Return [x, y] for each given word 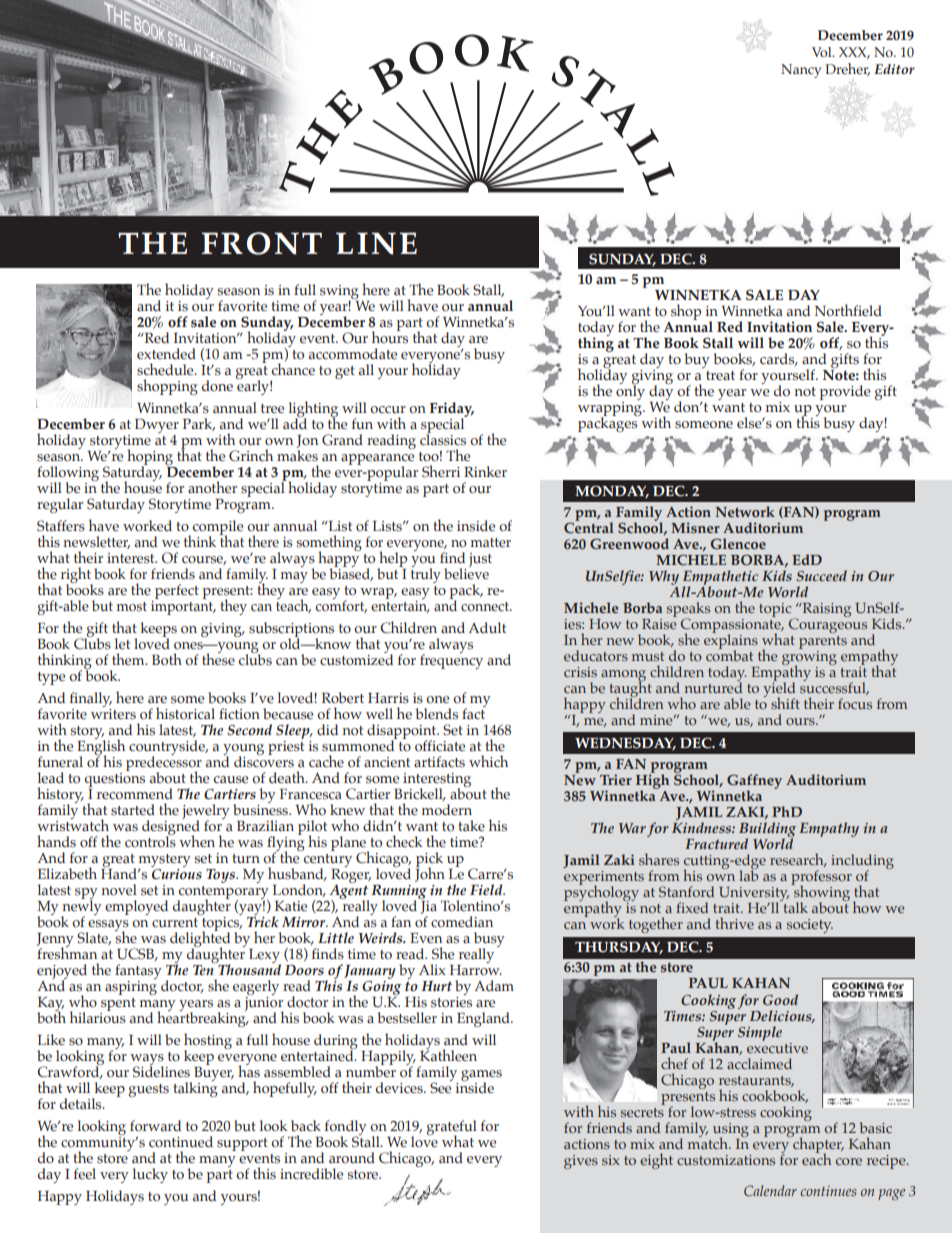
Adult [487, 627]
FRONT [262, 243]
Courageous [828, 624]
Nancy [801, 71]
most [132, 607]
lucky [150, 1175]
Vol [823, 52]
